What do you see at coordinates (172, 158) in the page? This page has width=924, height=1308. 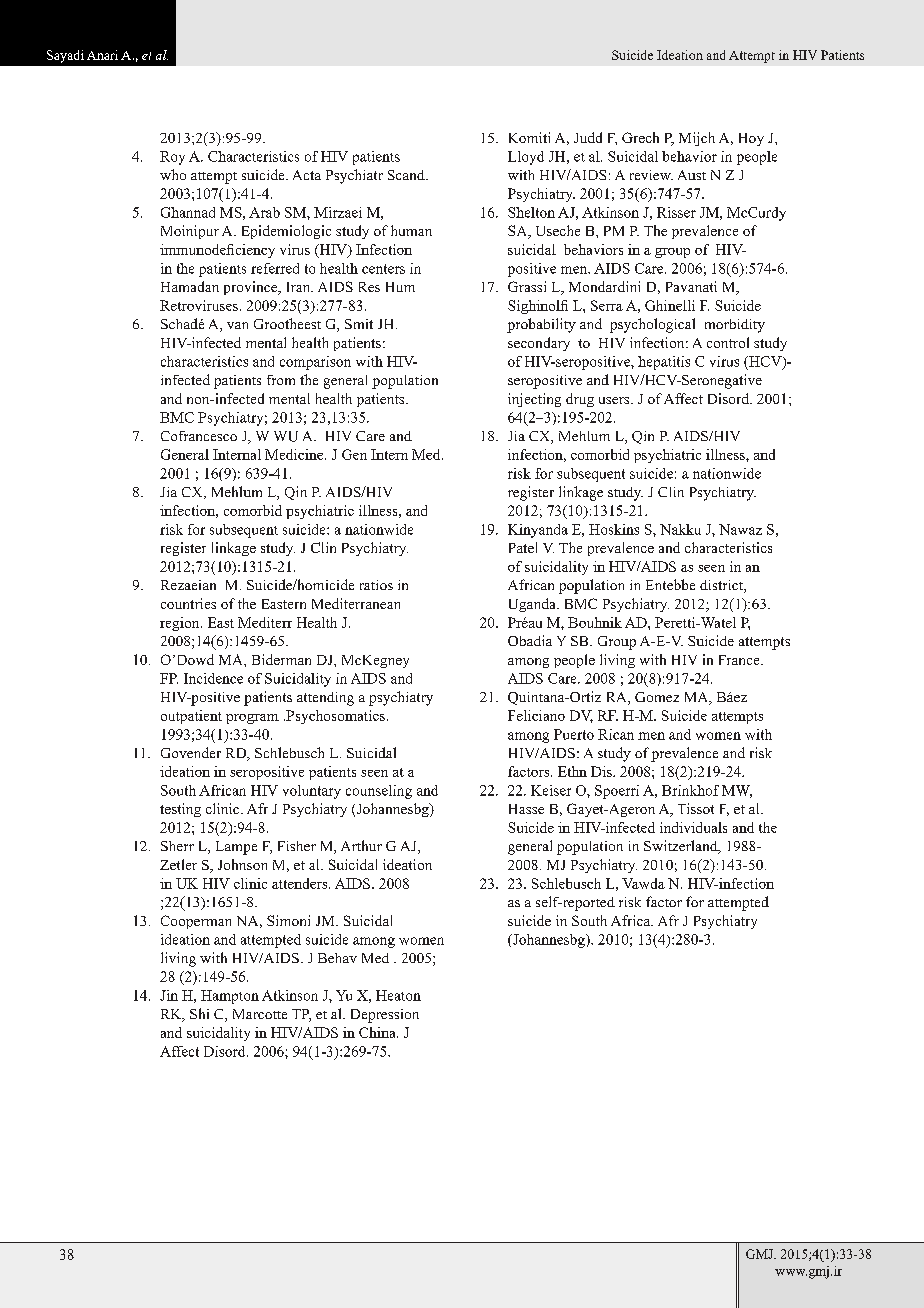 I see `Roy` at bounding box center [172, 158].
